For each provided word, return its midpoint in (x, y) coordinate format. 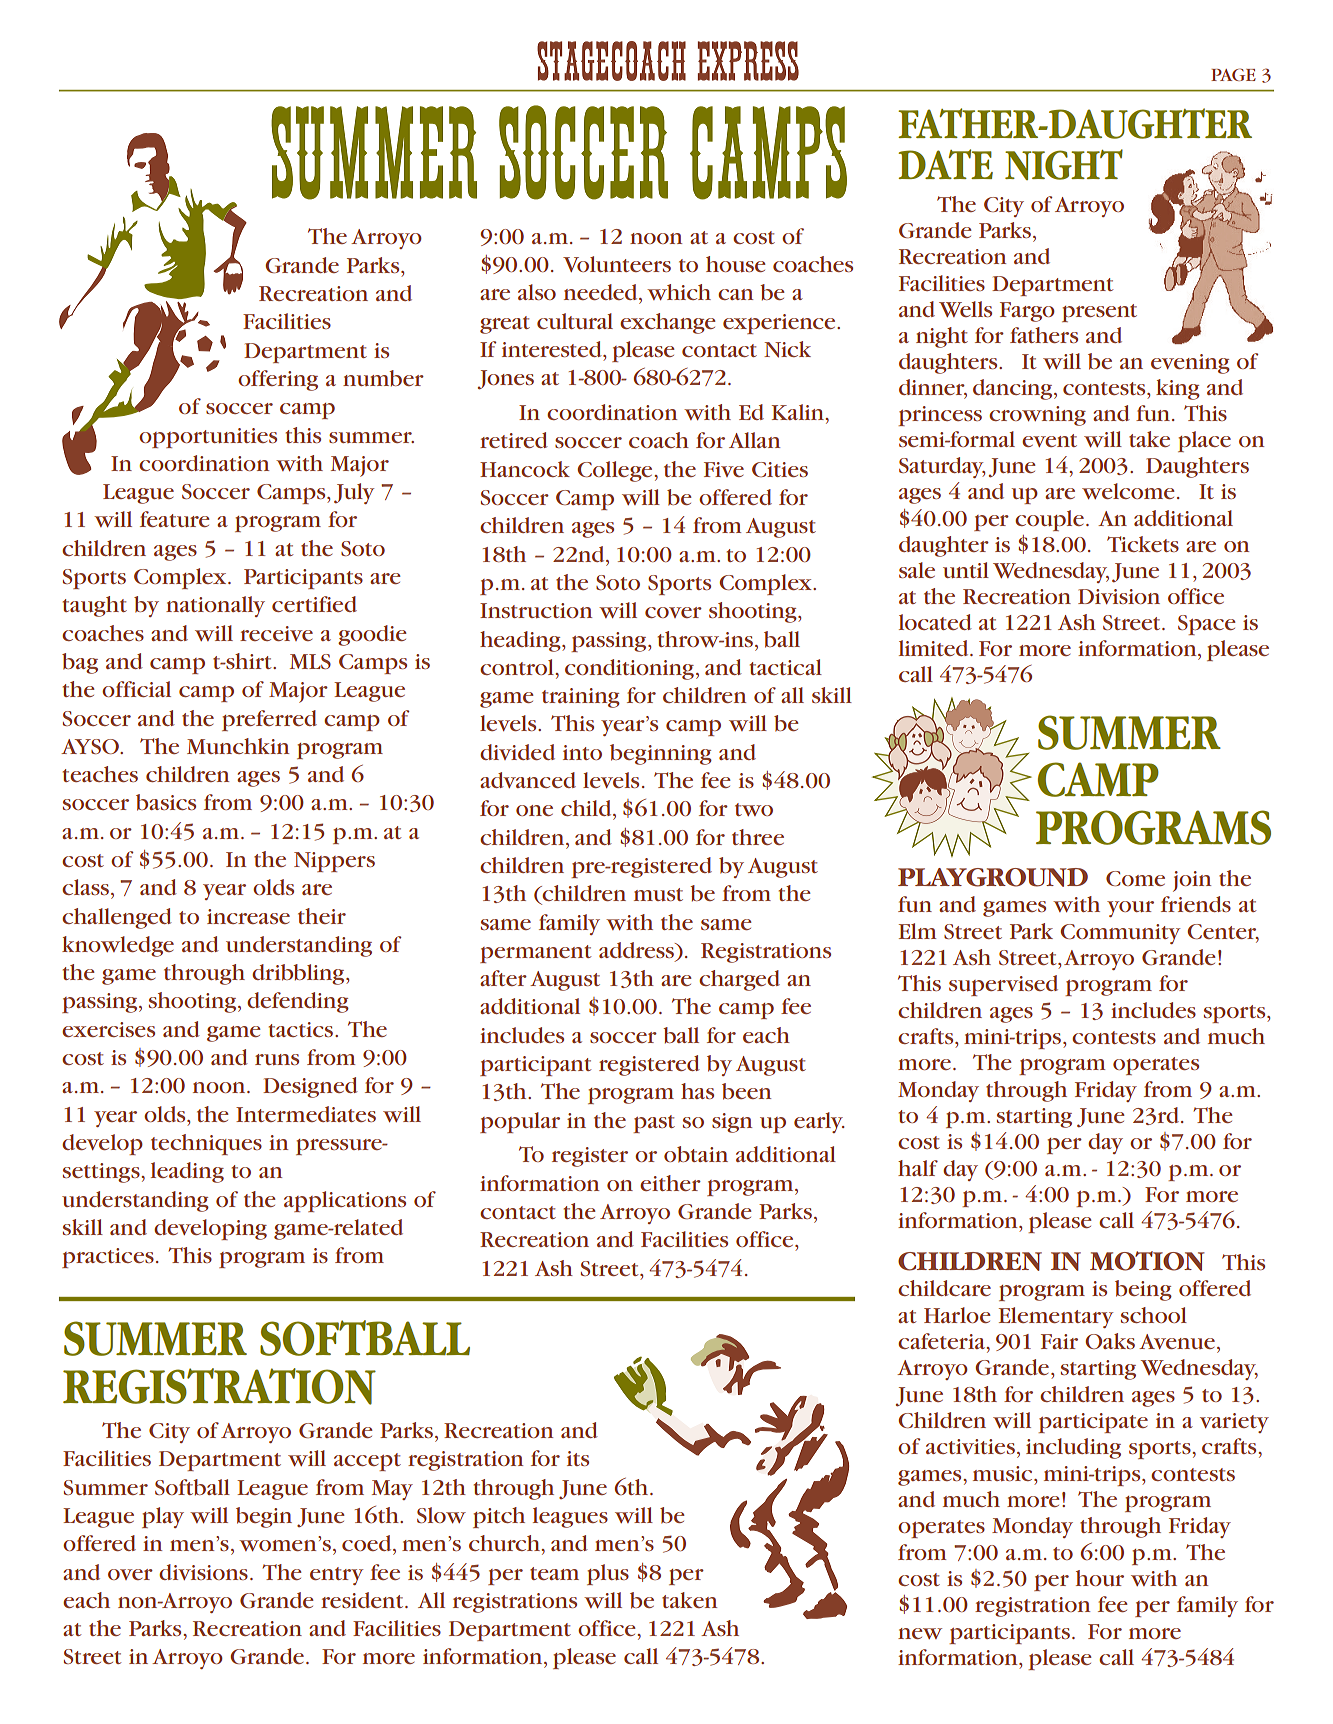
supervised (1003, 985)
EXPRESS (748, 61)
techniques (206, 1144)
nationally (215, 606)
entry (337, 1576)
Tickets (1143, 544)
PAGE (1233, 74)
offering (278, 380)
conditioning (631, 669)
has (697, 1091)
